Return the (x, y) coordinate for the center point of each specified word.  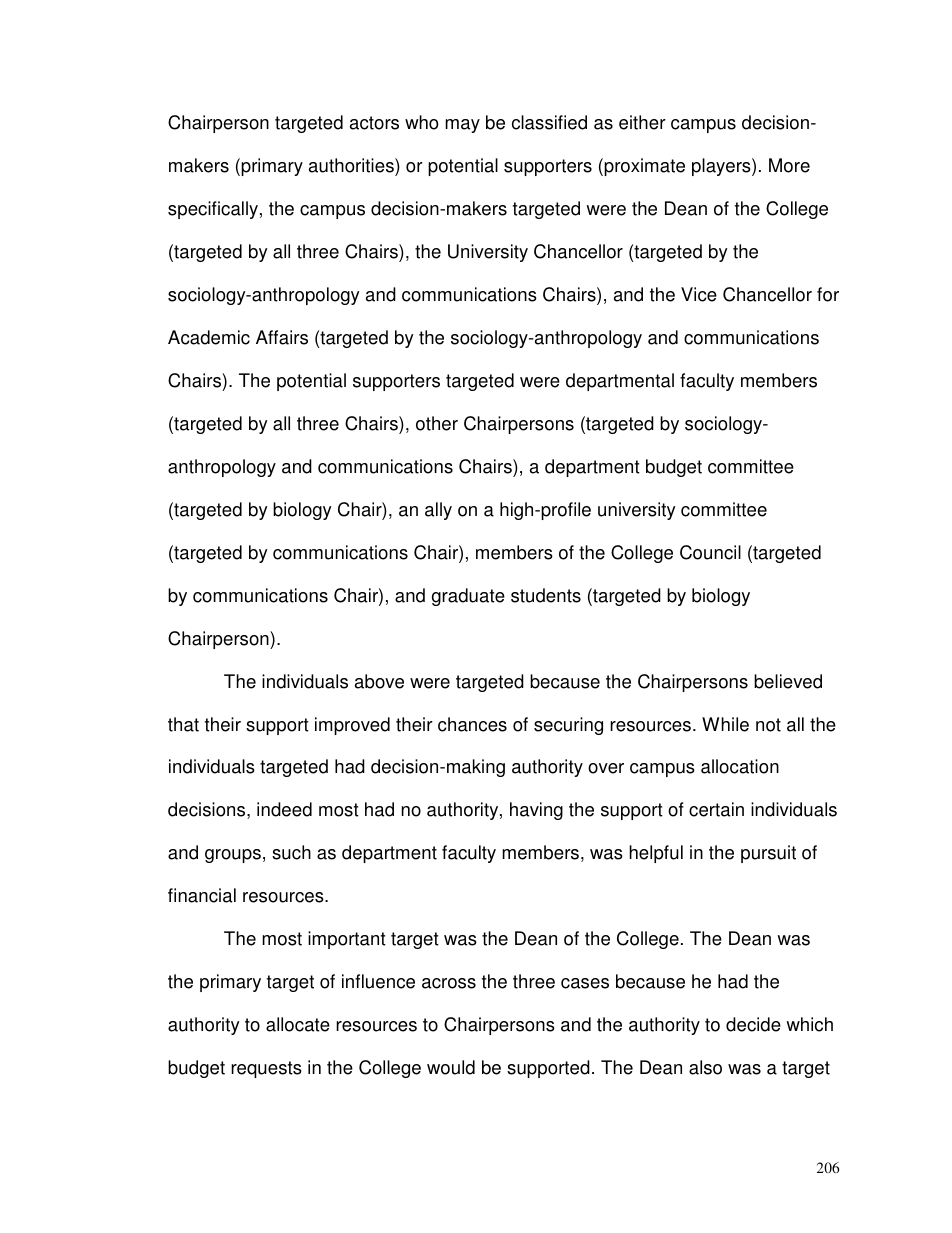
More (789, 165)
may (462, 126)
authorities (352, 165)
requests (266, 1069)
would (451, 1067)
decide (753, 1024)
